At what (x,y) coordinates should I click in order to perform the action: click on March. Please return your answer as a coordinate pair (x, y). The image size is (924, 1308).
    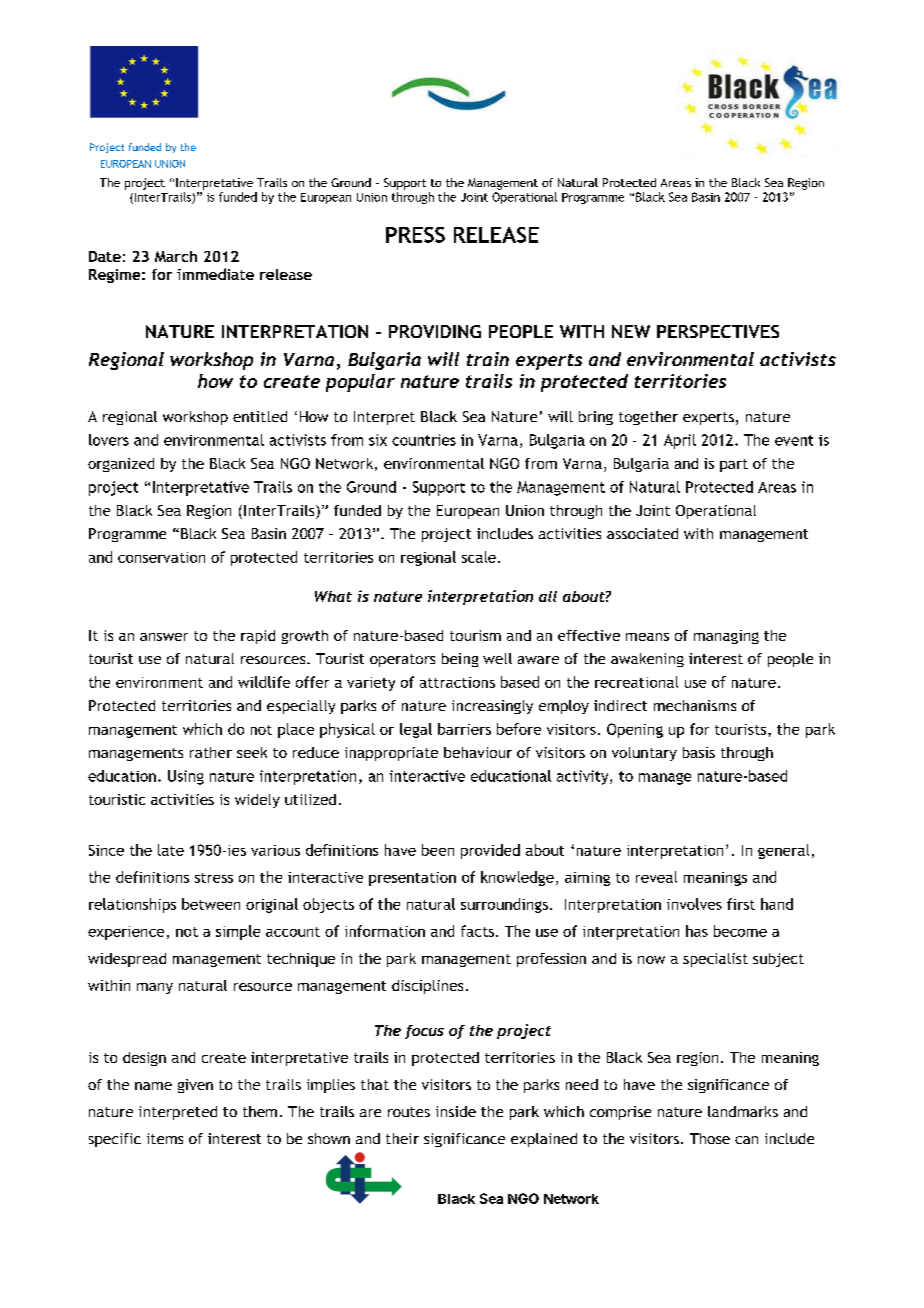
    Looking at the image, I should click on (176, 256).
